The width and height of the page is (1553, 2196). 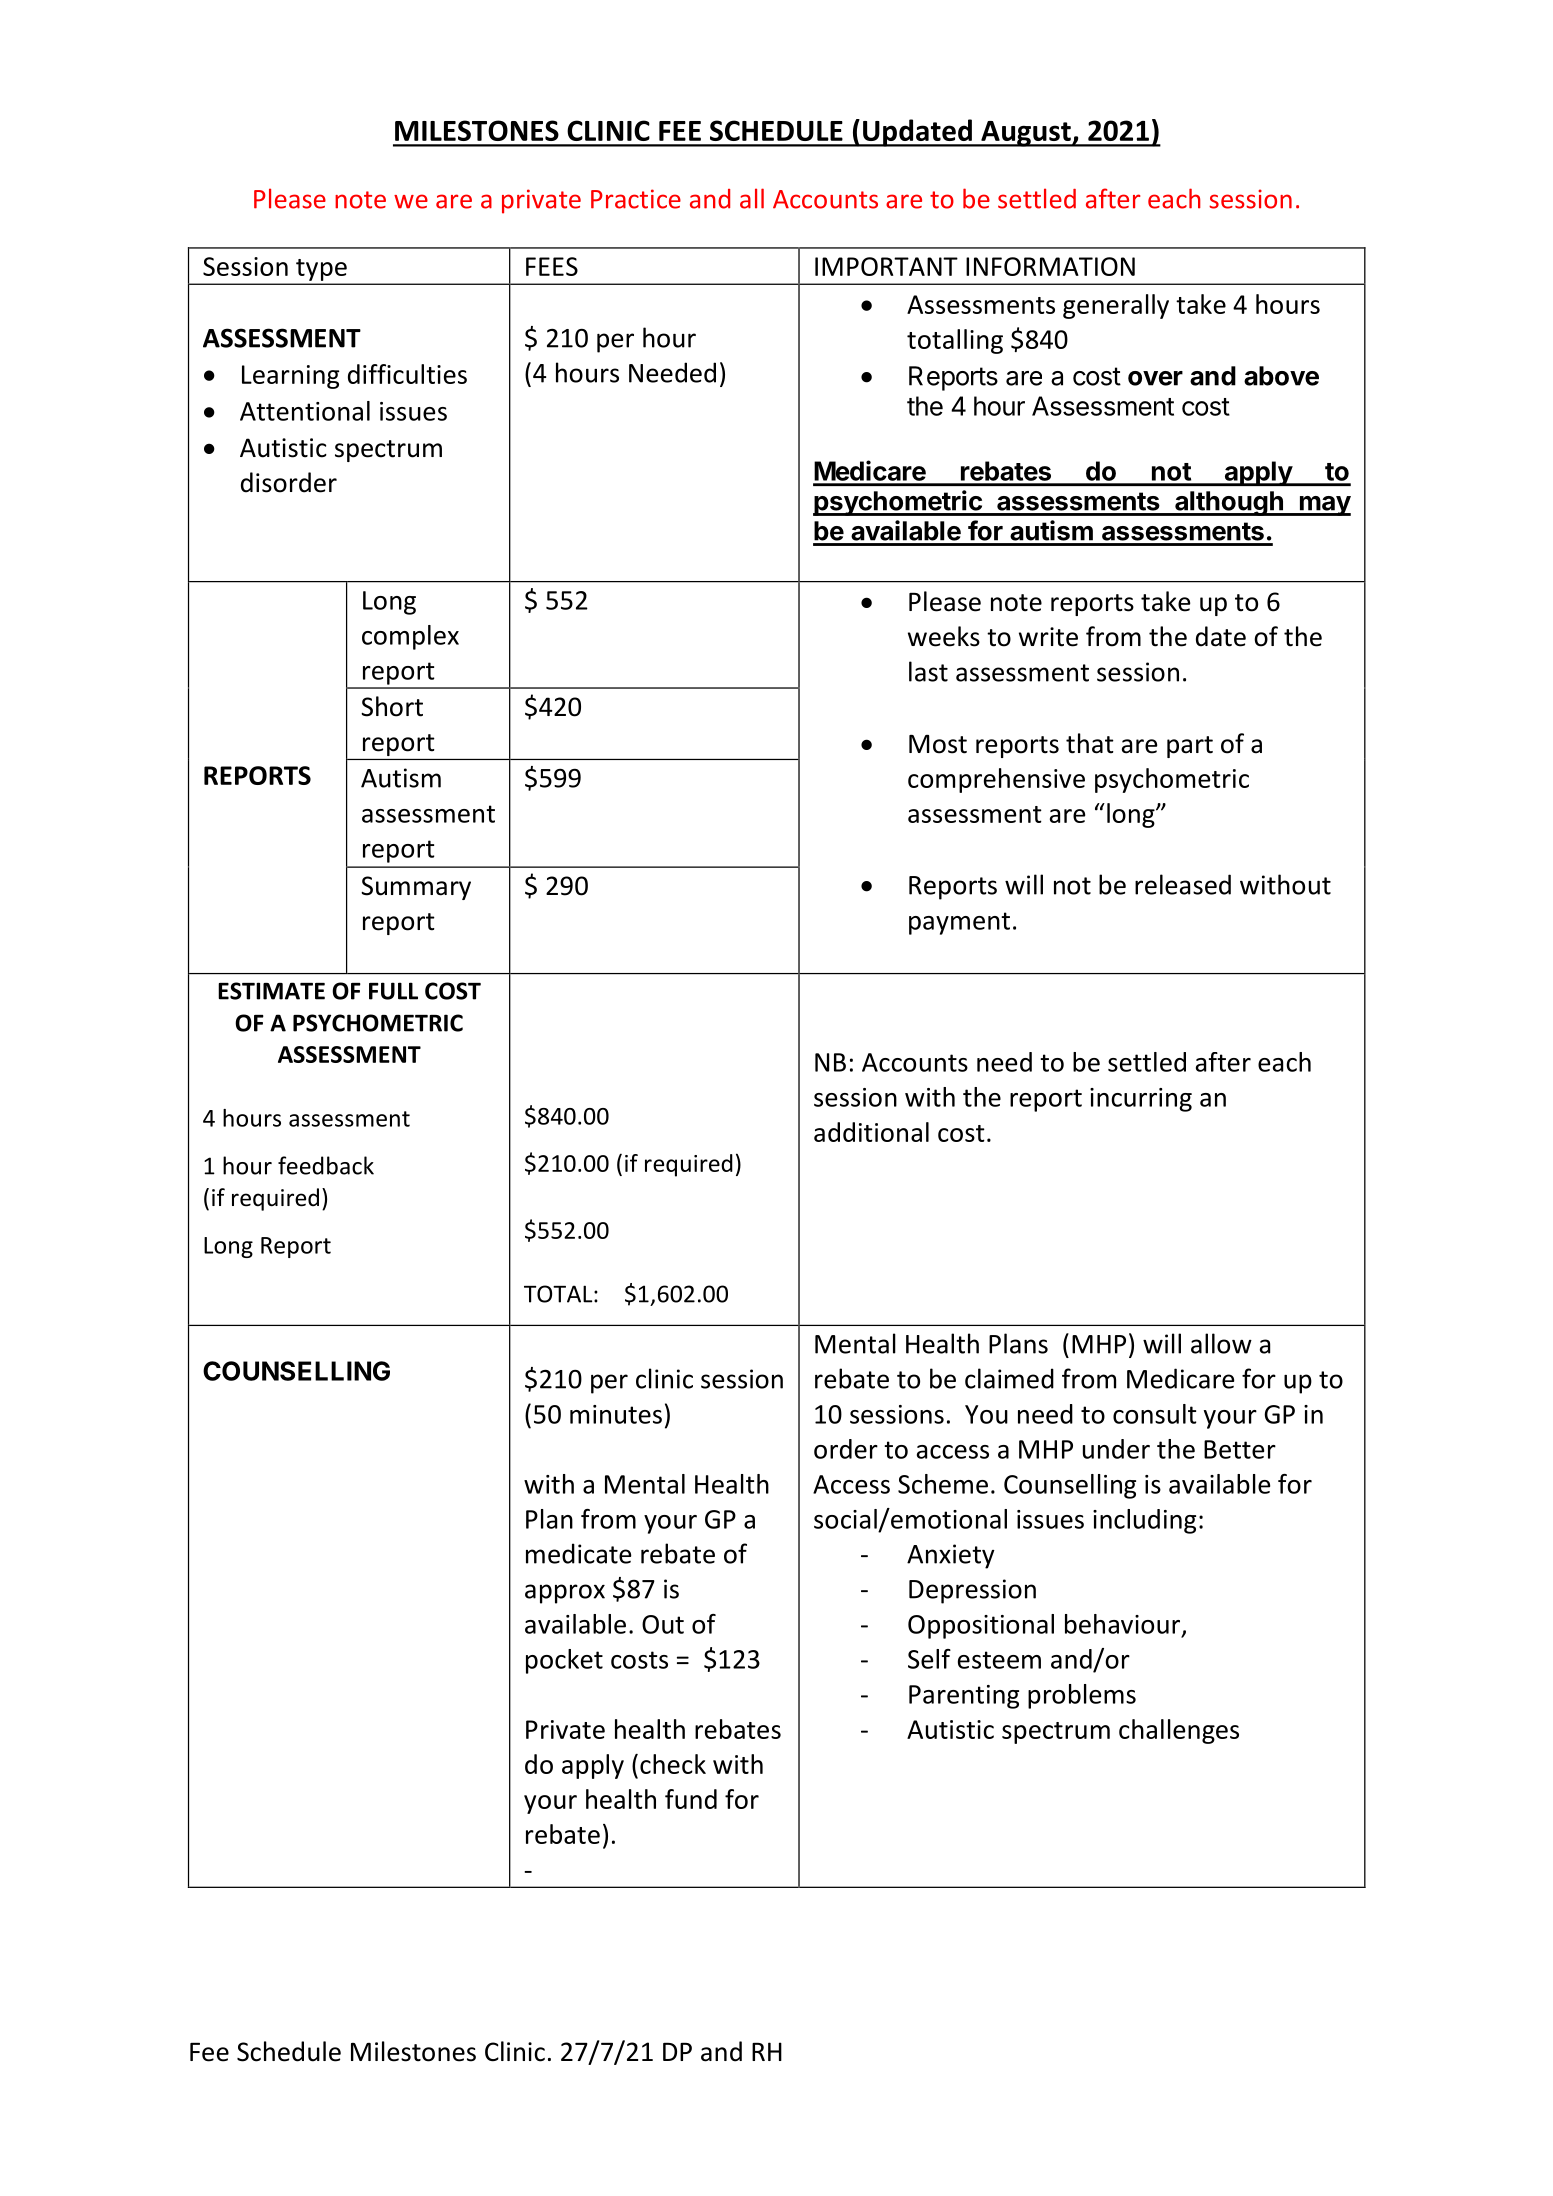 What do you see at coordinates (1221, 1343) in the page?
I see `allow` at bounding box center [1221, 1343].
